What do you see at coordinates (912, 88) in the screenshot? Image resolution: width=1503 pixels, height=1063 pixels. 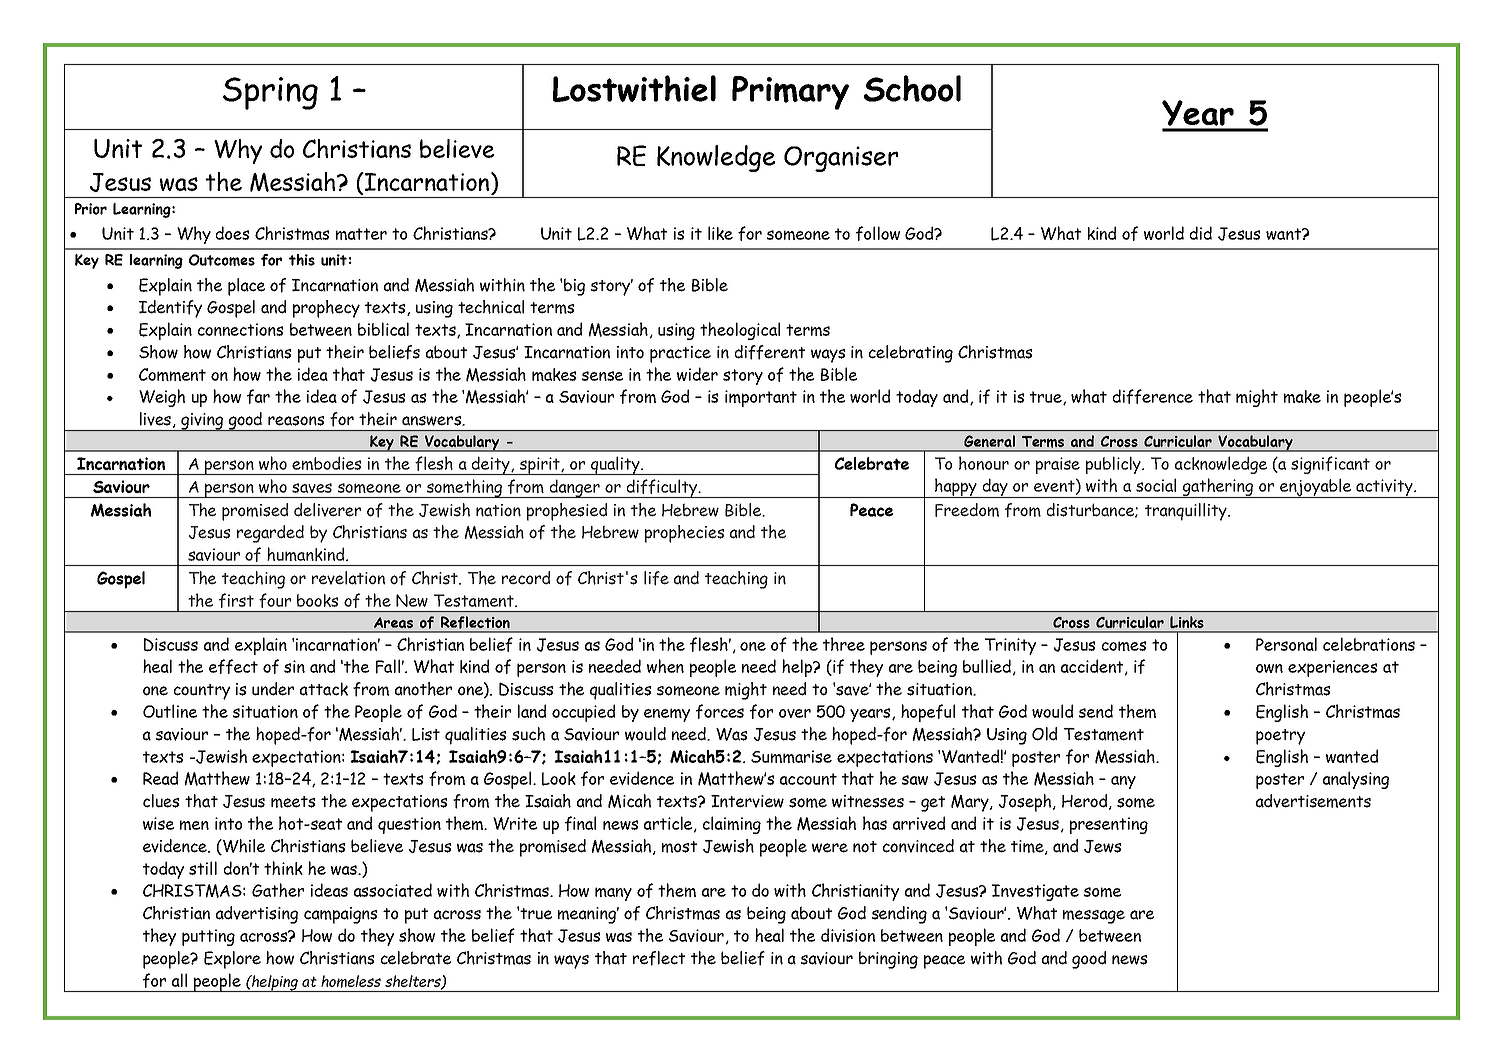 I see `School` at bounding box center [912, 88].
